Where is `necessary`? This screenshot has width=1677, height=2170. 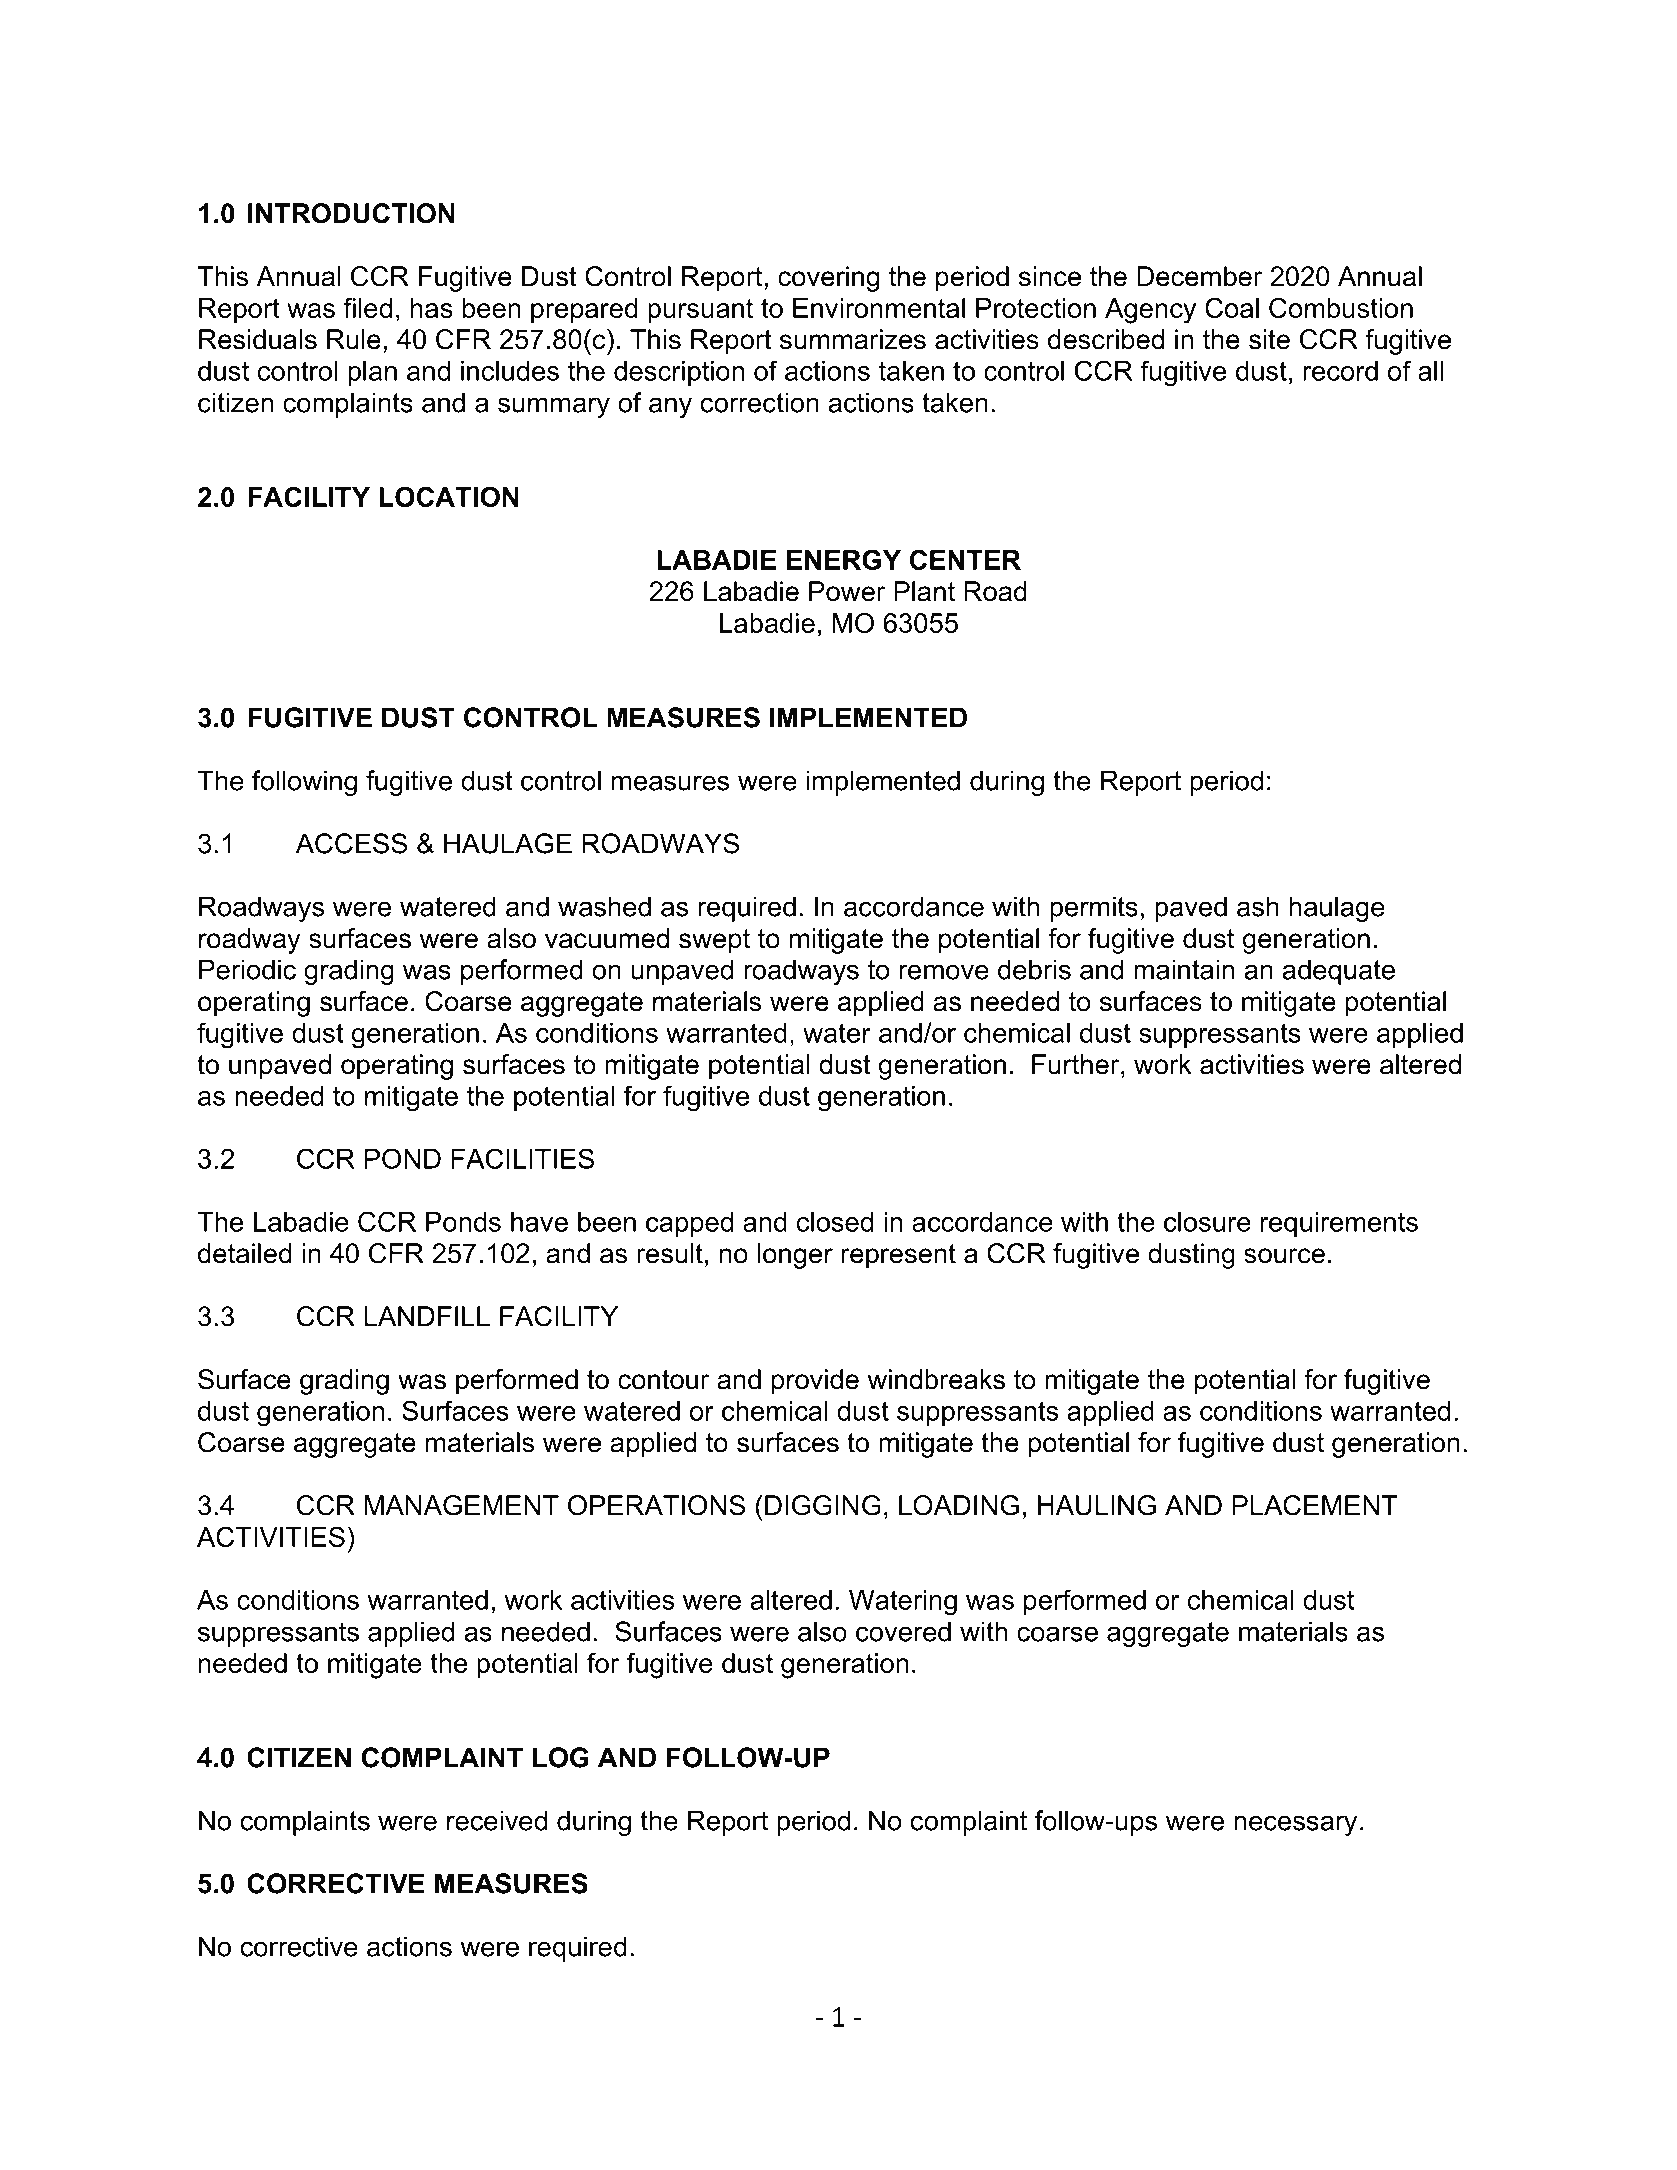 necessary is located at coordinates (1295, 1825).
